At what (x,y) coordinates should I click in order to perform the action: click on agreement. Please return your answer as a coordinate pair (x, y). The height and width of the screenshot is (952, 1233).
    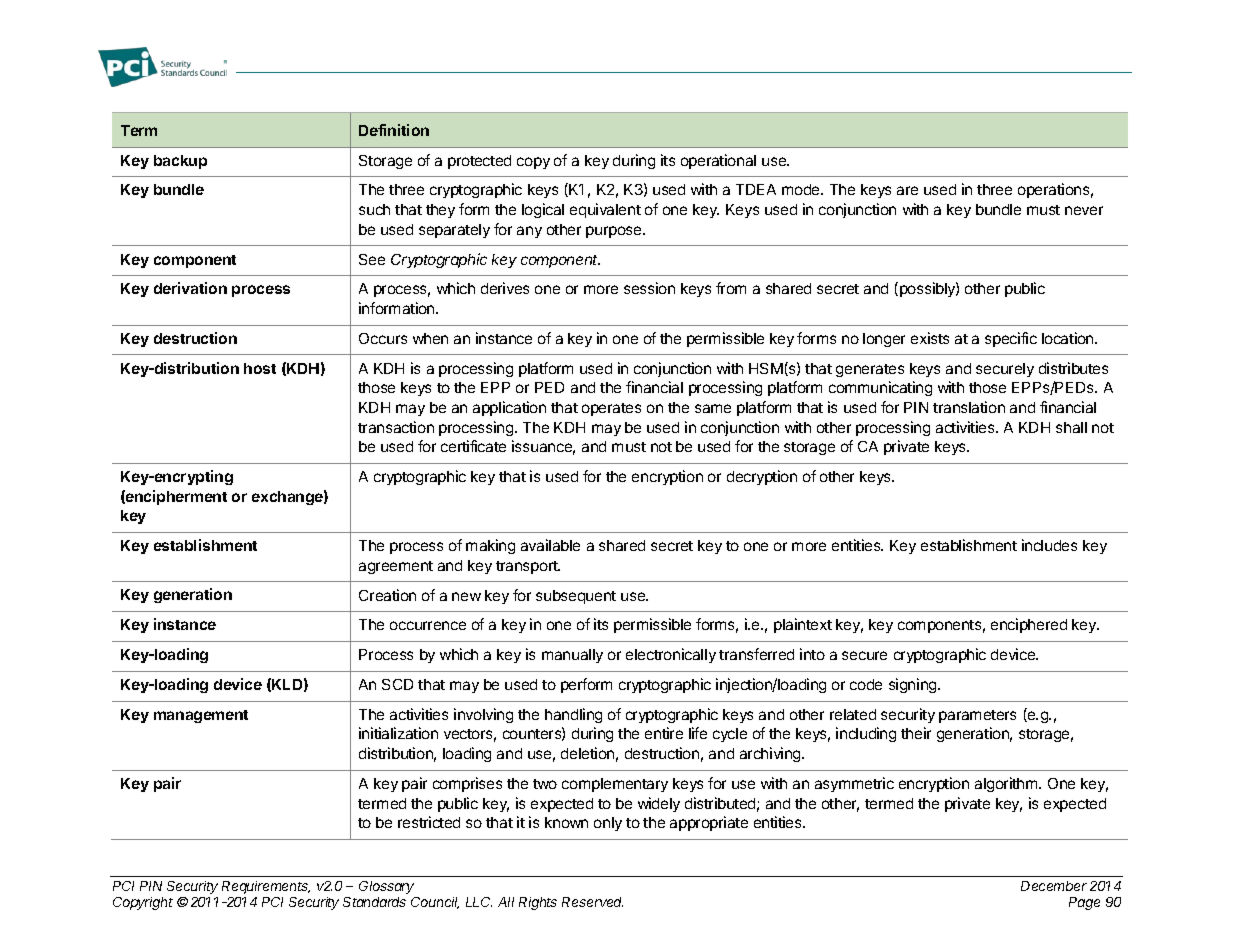
    Looking at the image, I should click on (396, 567).
